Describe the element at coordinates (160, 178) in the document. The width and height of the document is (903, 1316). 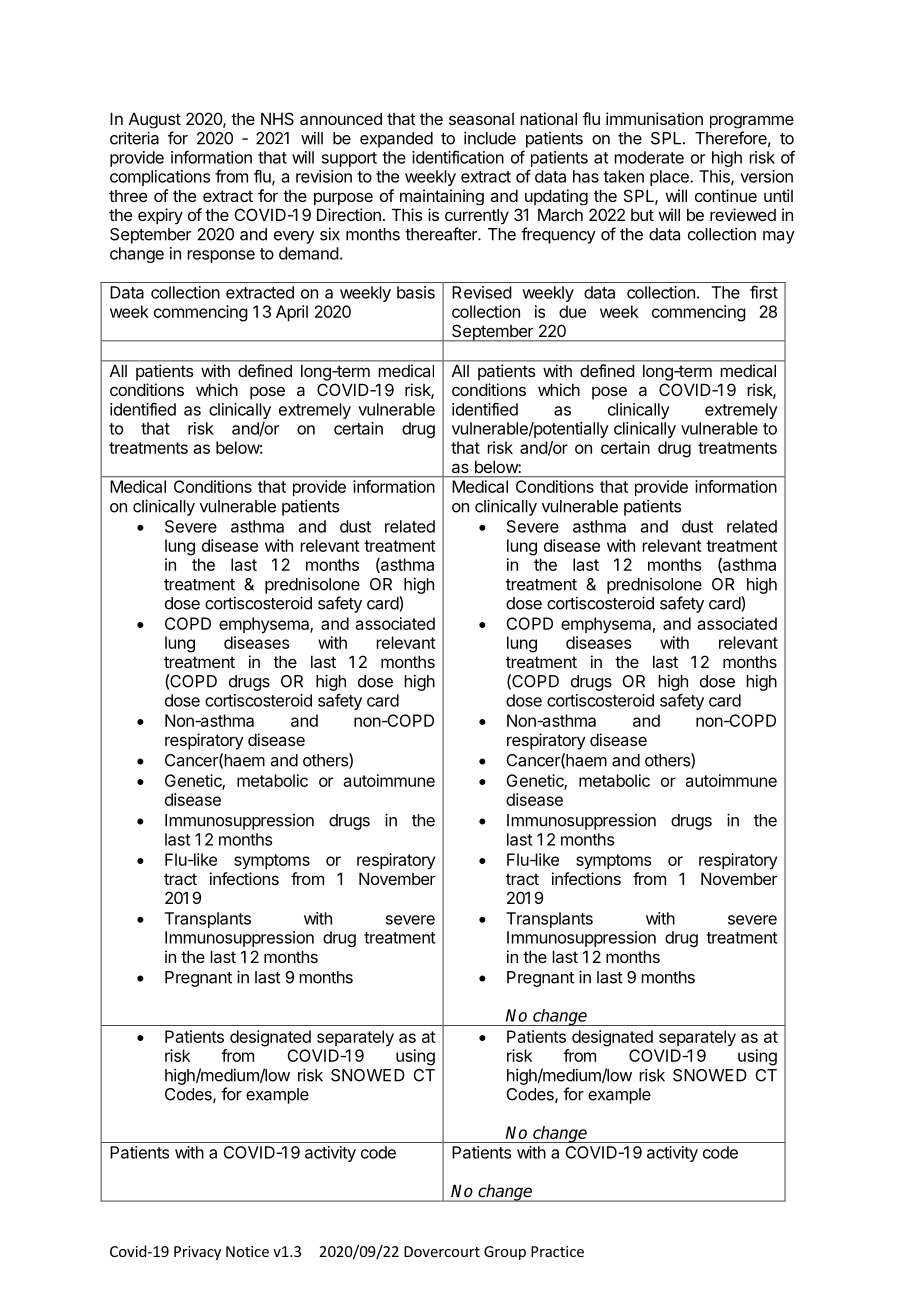
I see `complications` at that location.
